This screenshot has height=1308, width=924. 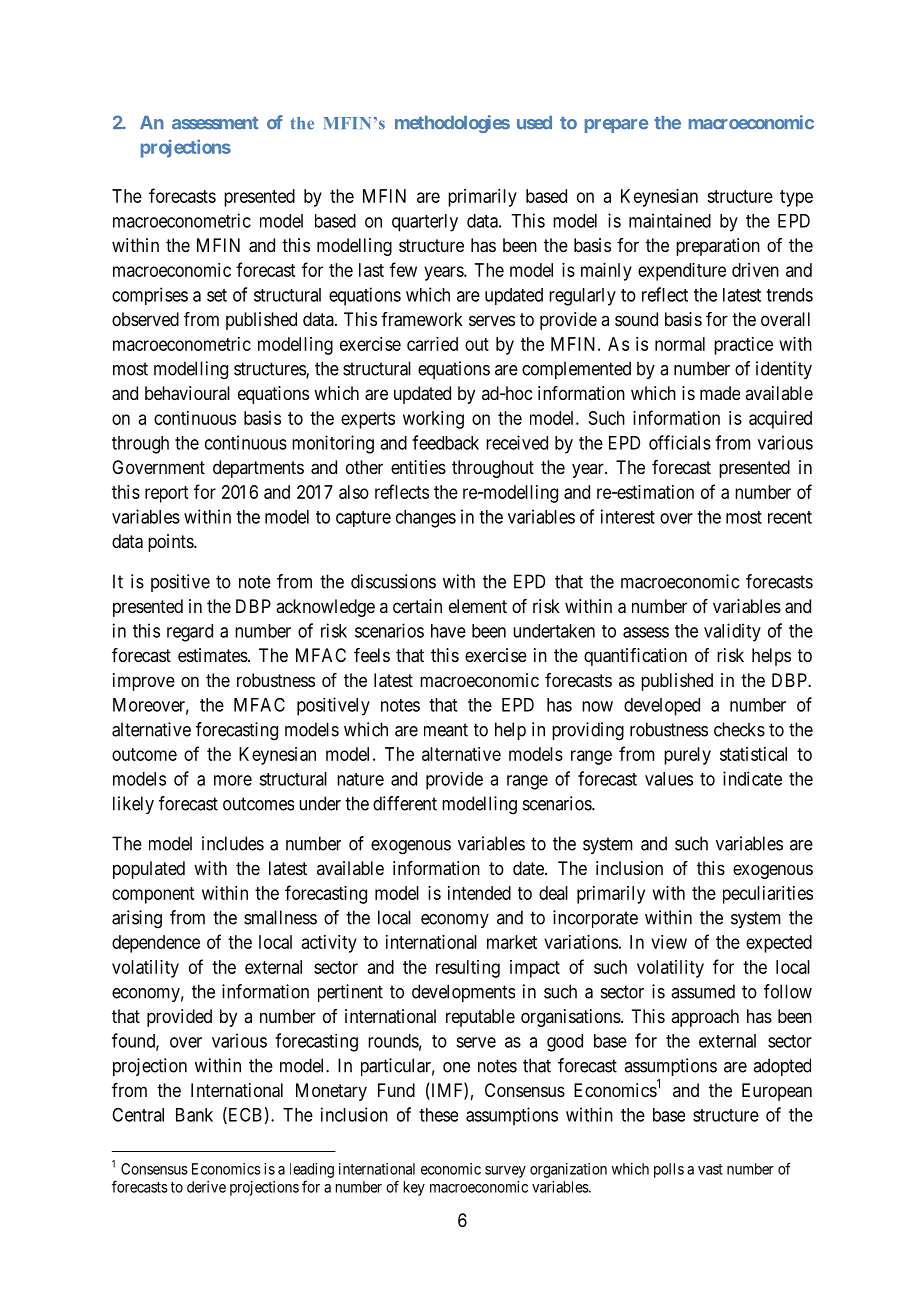 I want to click on survey, so click(x=505, y=1172).
